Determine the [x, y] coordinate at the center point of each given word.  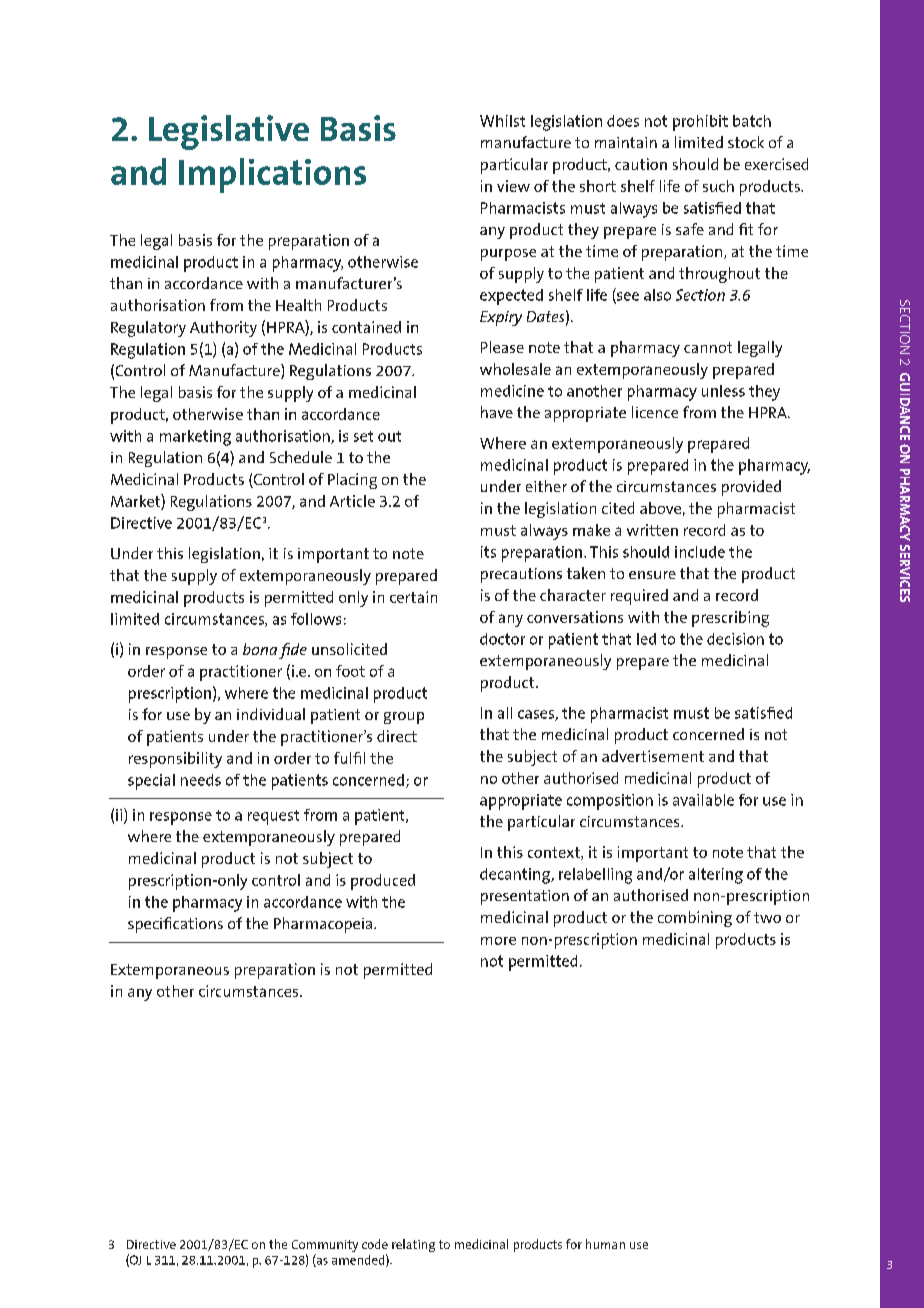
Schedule [301, 457]
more [498, 941]
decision [735, 639]
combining [695, 919]
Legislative [229, 132]
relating [413, 1245]
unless [723, 391]
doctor [502, 639]
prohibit [700, 123]
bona [260, 649]
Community [325, 1247]
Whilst [502, 121]
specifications [175, 925]
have [497, 412]
